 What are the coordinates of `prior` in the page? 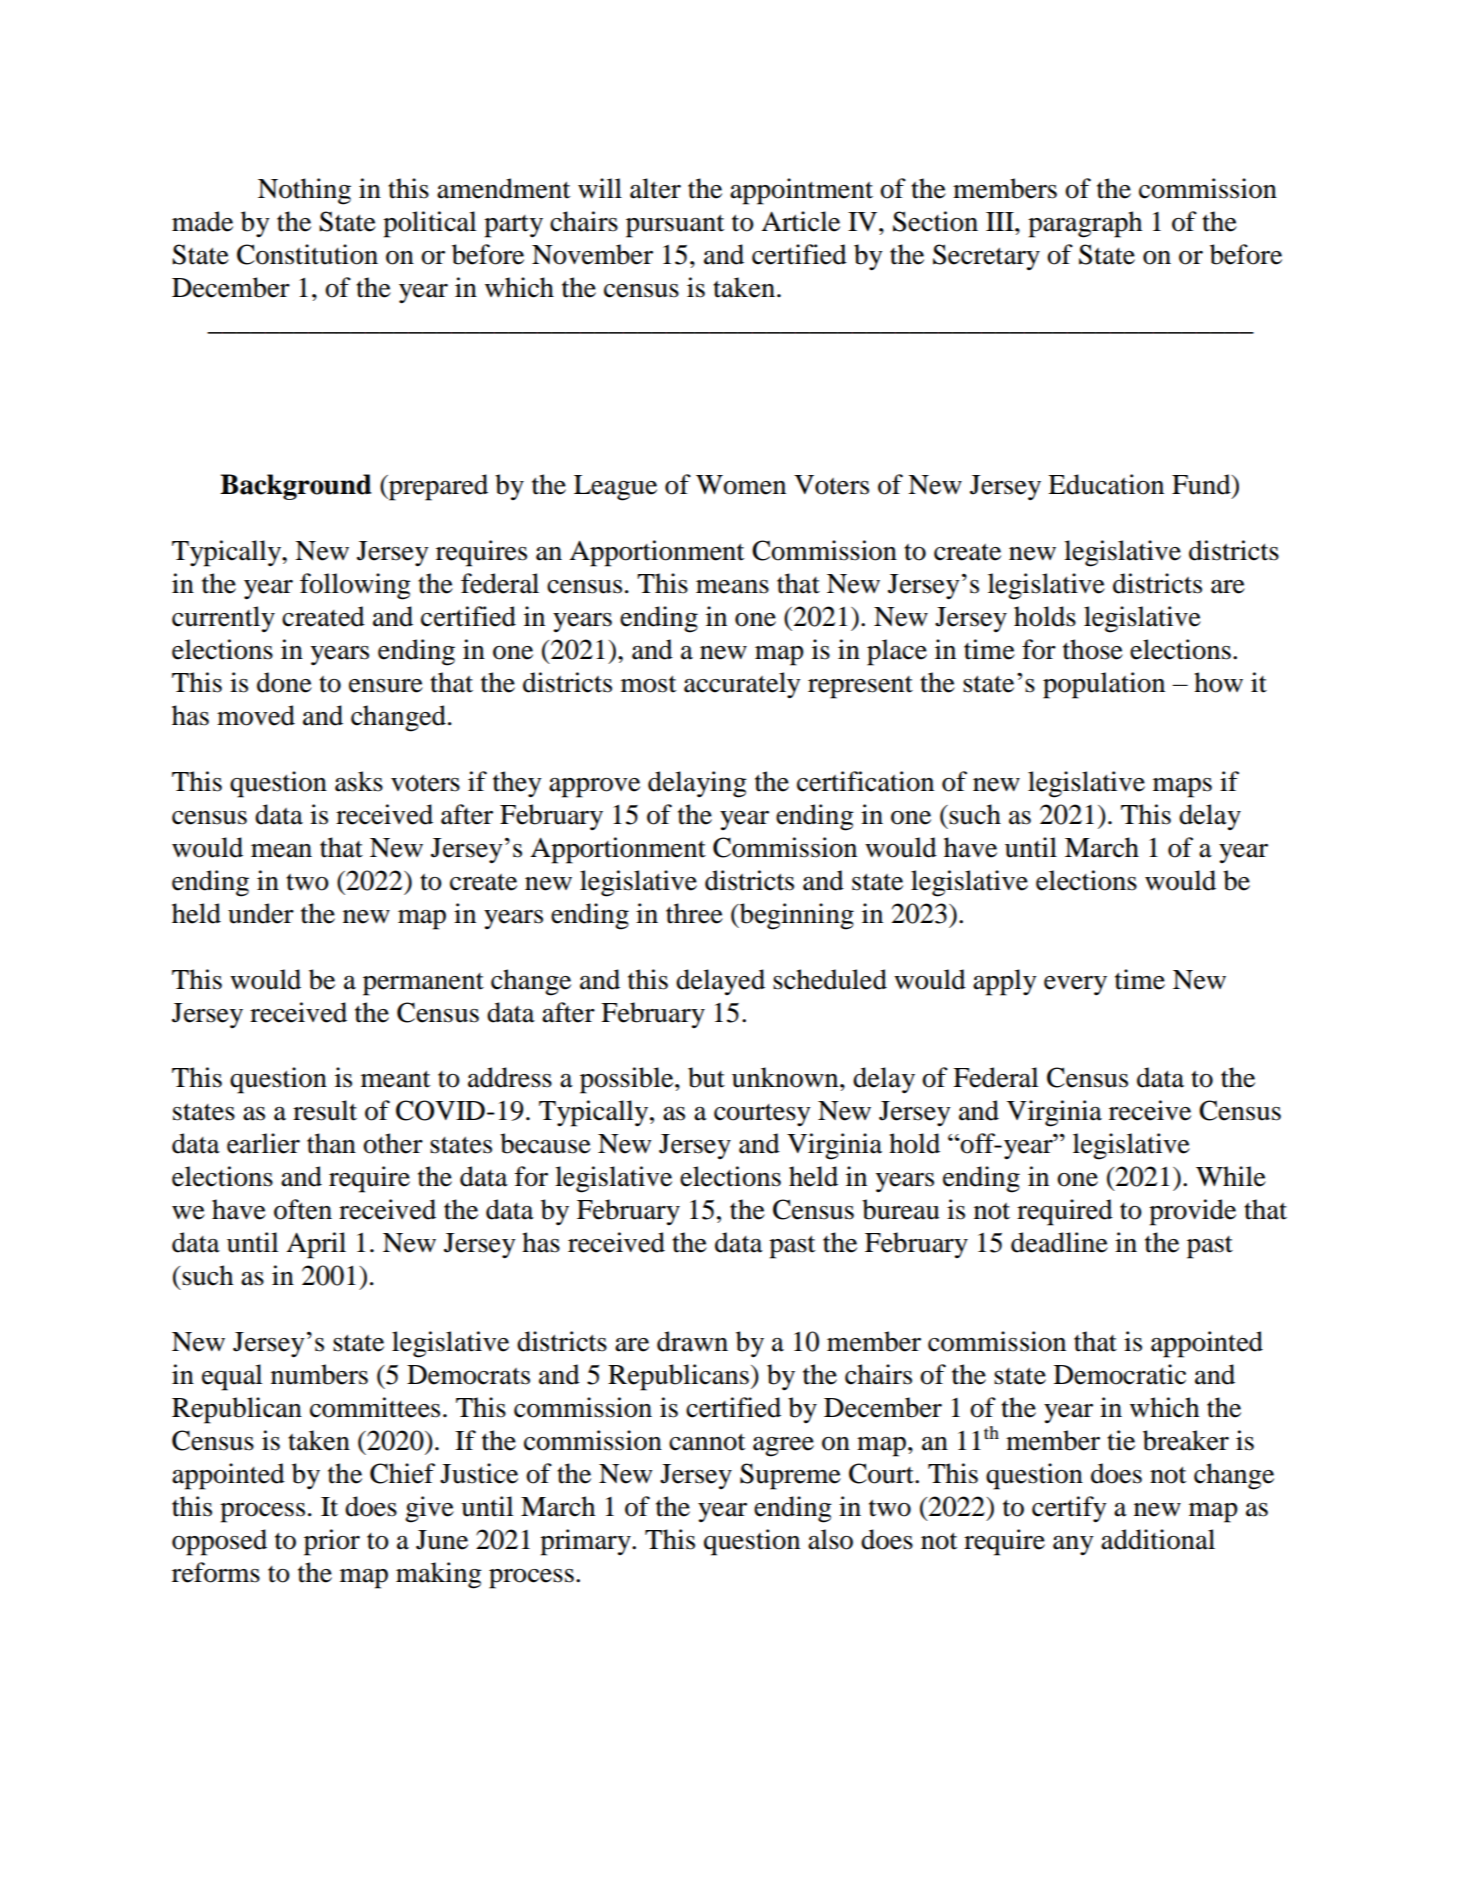 It's located at (332, 1542).
